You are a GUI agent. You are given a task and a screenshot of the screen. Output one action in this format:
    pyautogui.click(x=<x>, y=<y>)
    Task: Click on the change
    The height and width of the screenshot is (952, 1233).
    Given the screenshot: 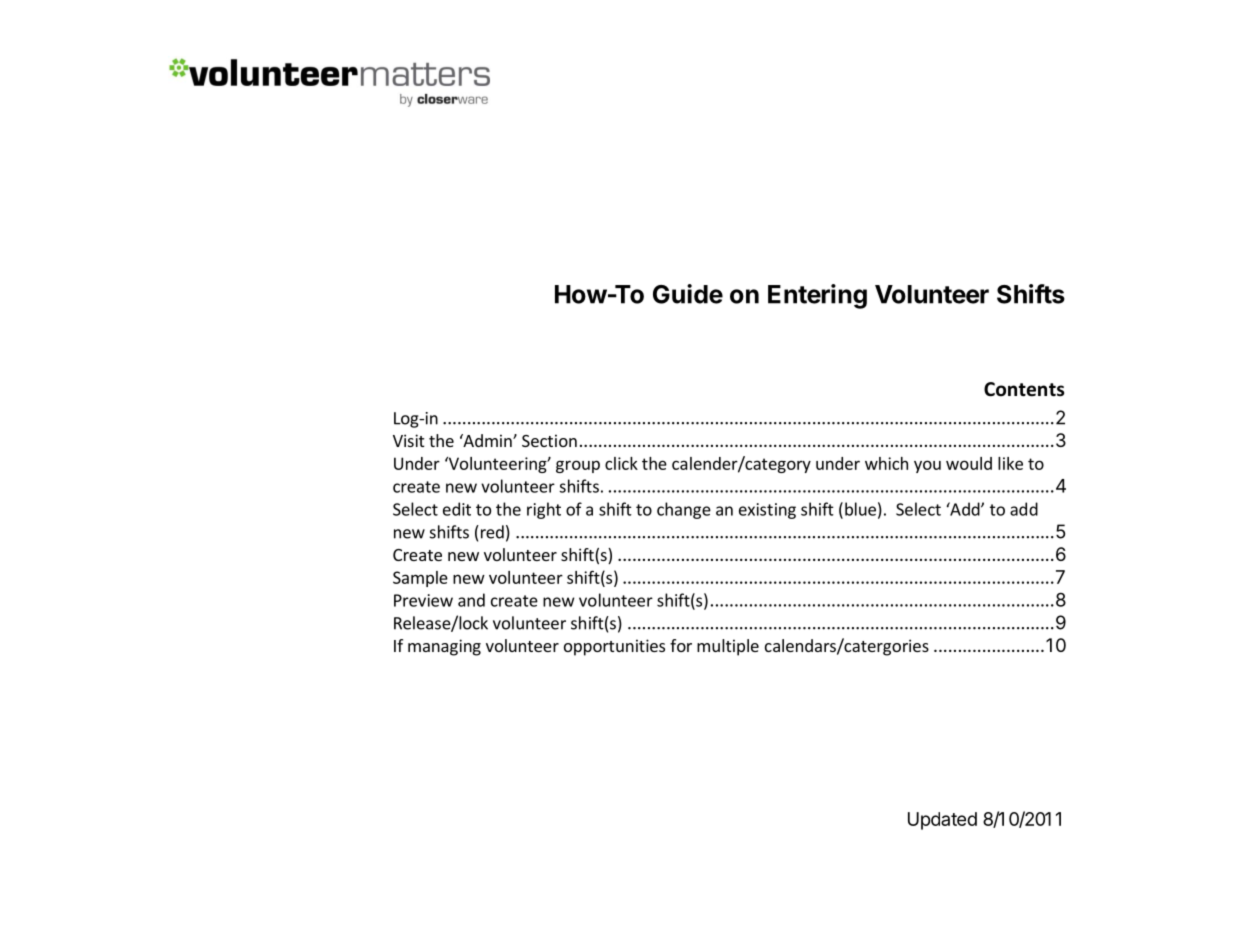 What is the action you would take?
    pyautogui.click(x=684, y=510)
